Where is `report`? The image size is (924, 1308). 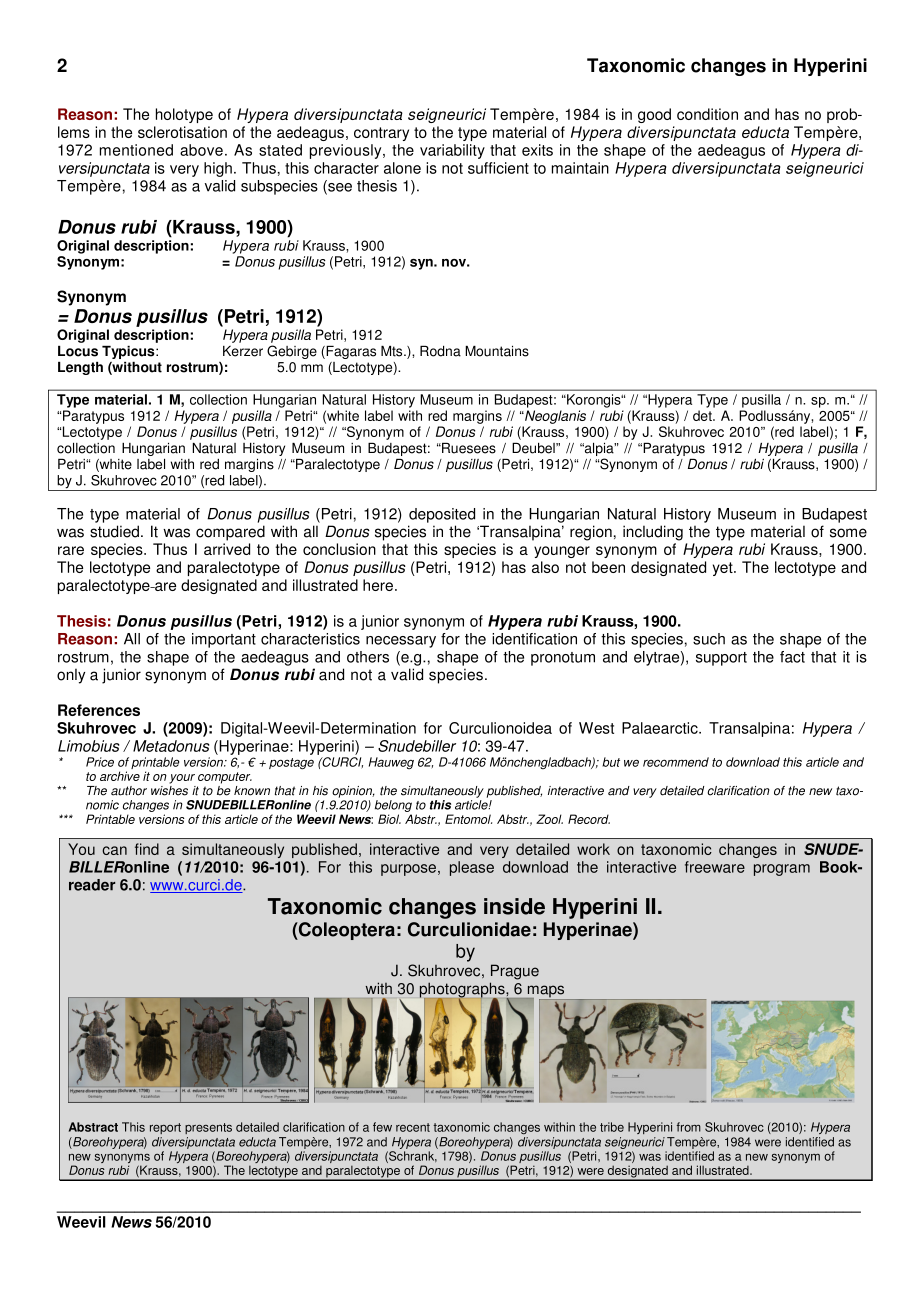 report is located at coordinates (165, 1128).
